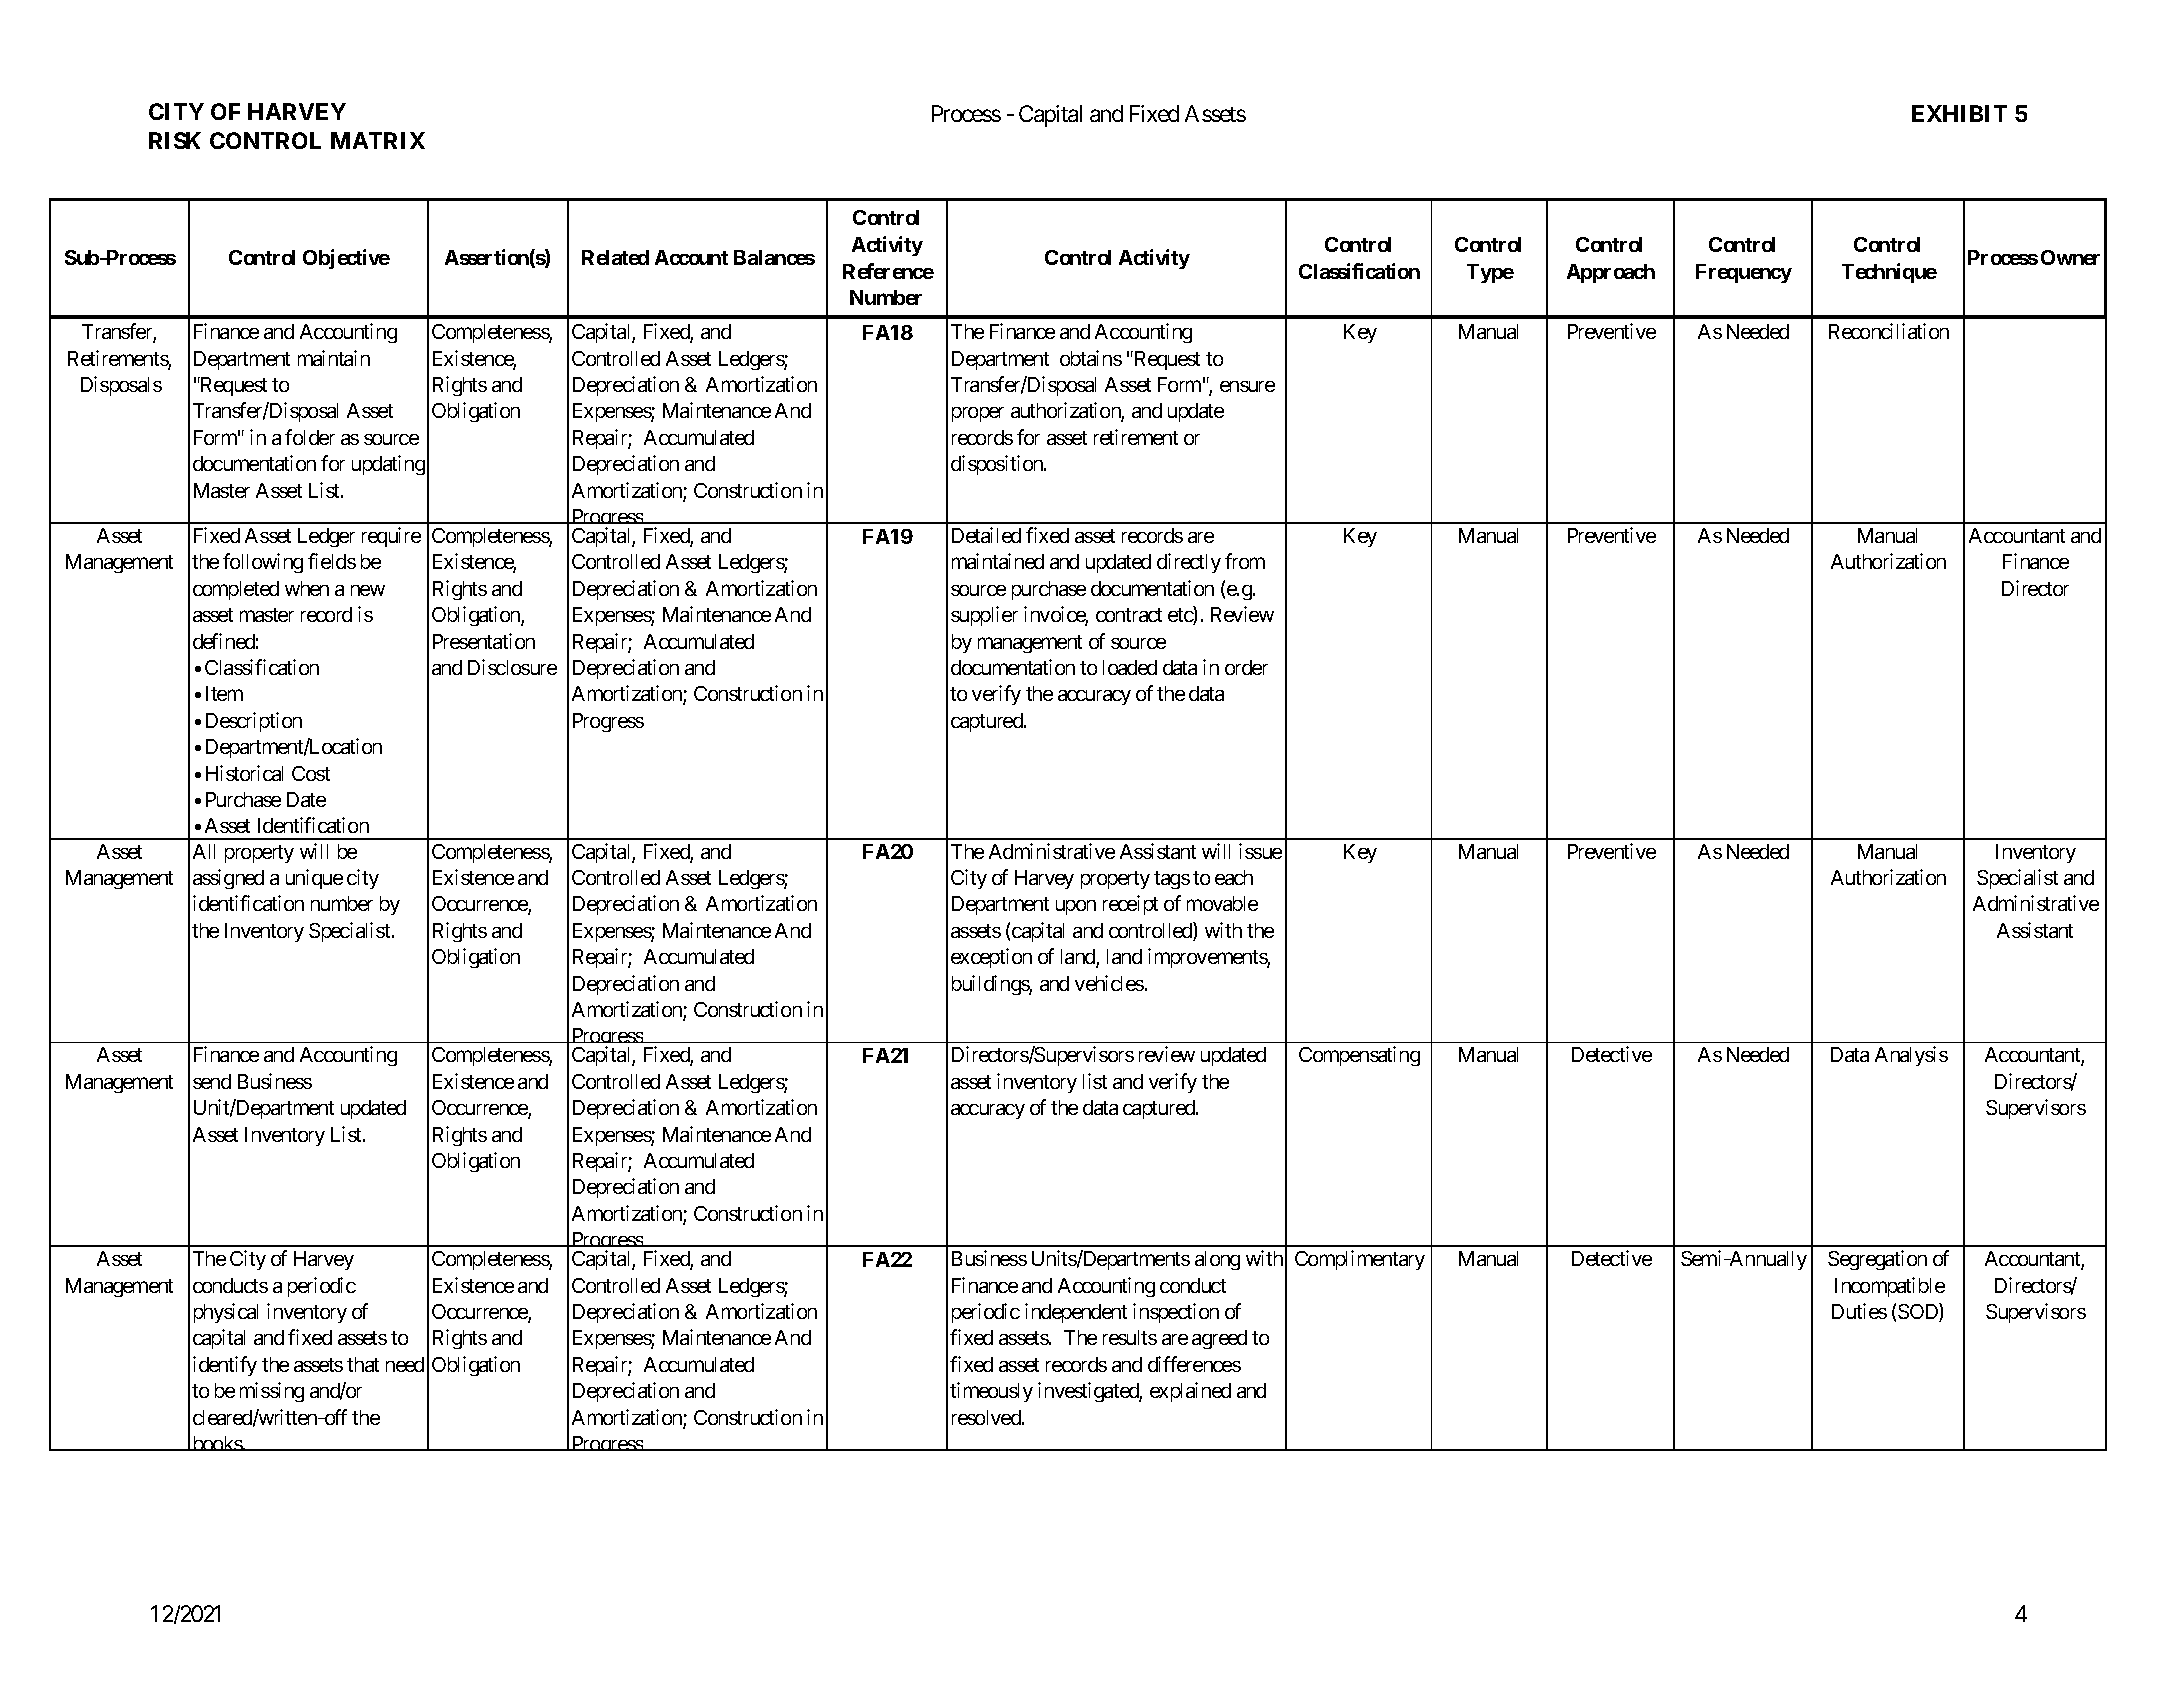 The width and height of the page is (2176, 1682). What do you see at coordinates (1959, 113) in the page?
I see `EXHIBIT` at bounding box center [1959, 113].
